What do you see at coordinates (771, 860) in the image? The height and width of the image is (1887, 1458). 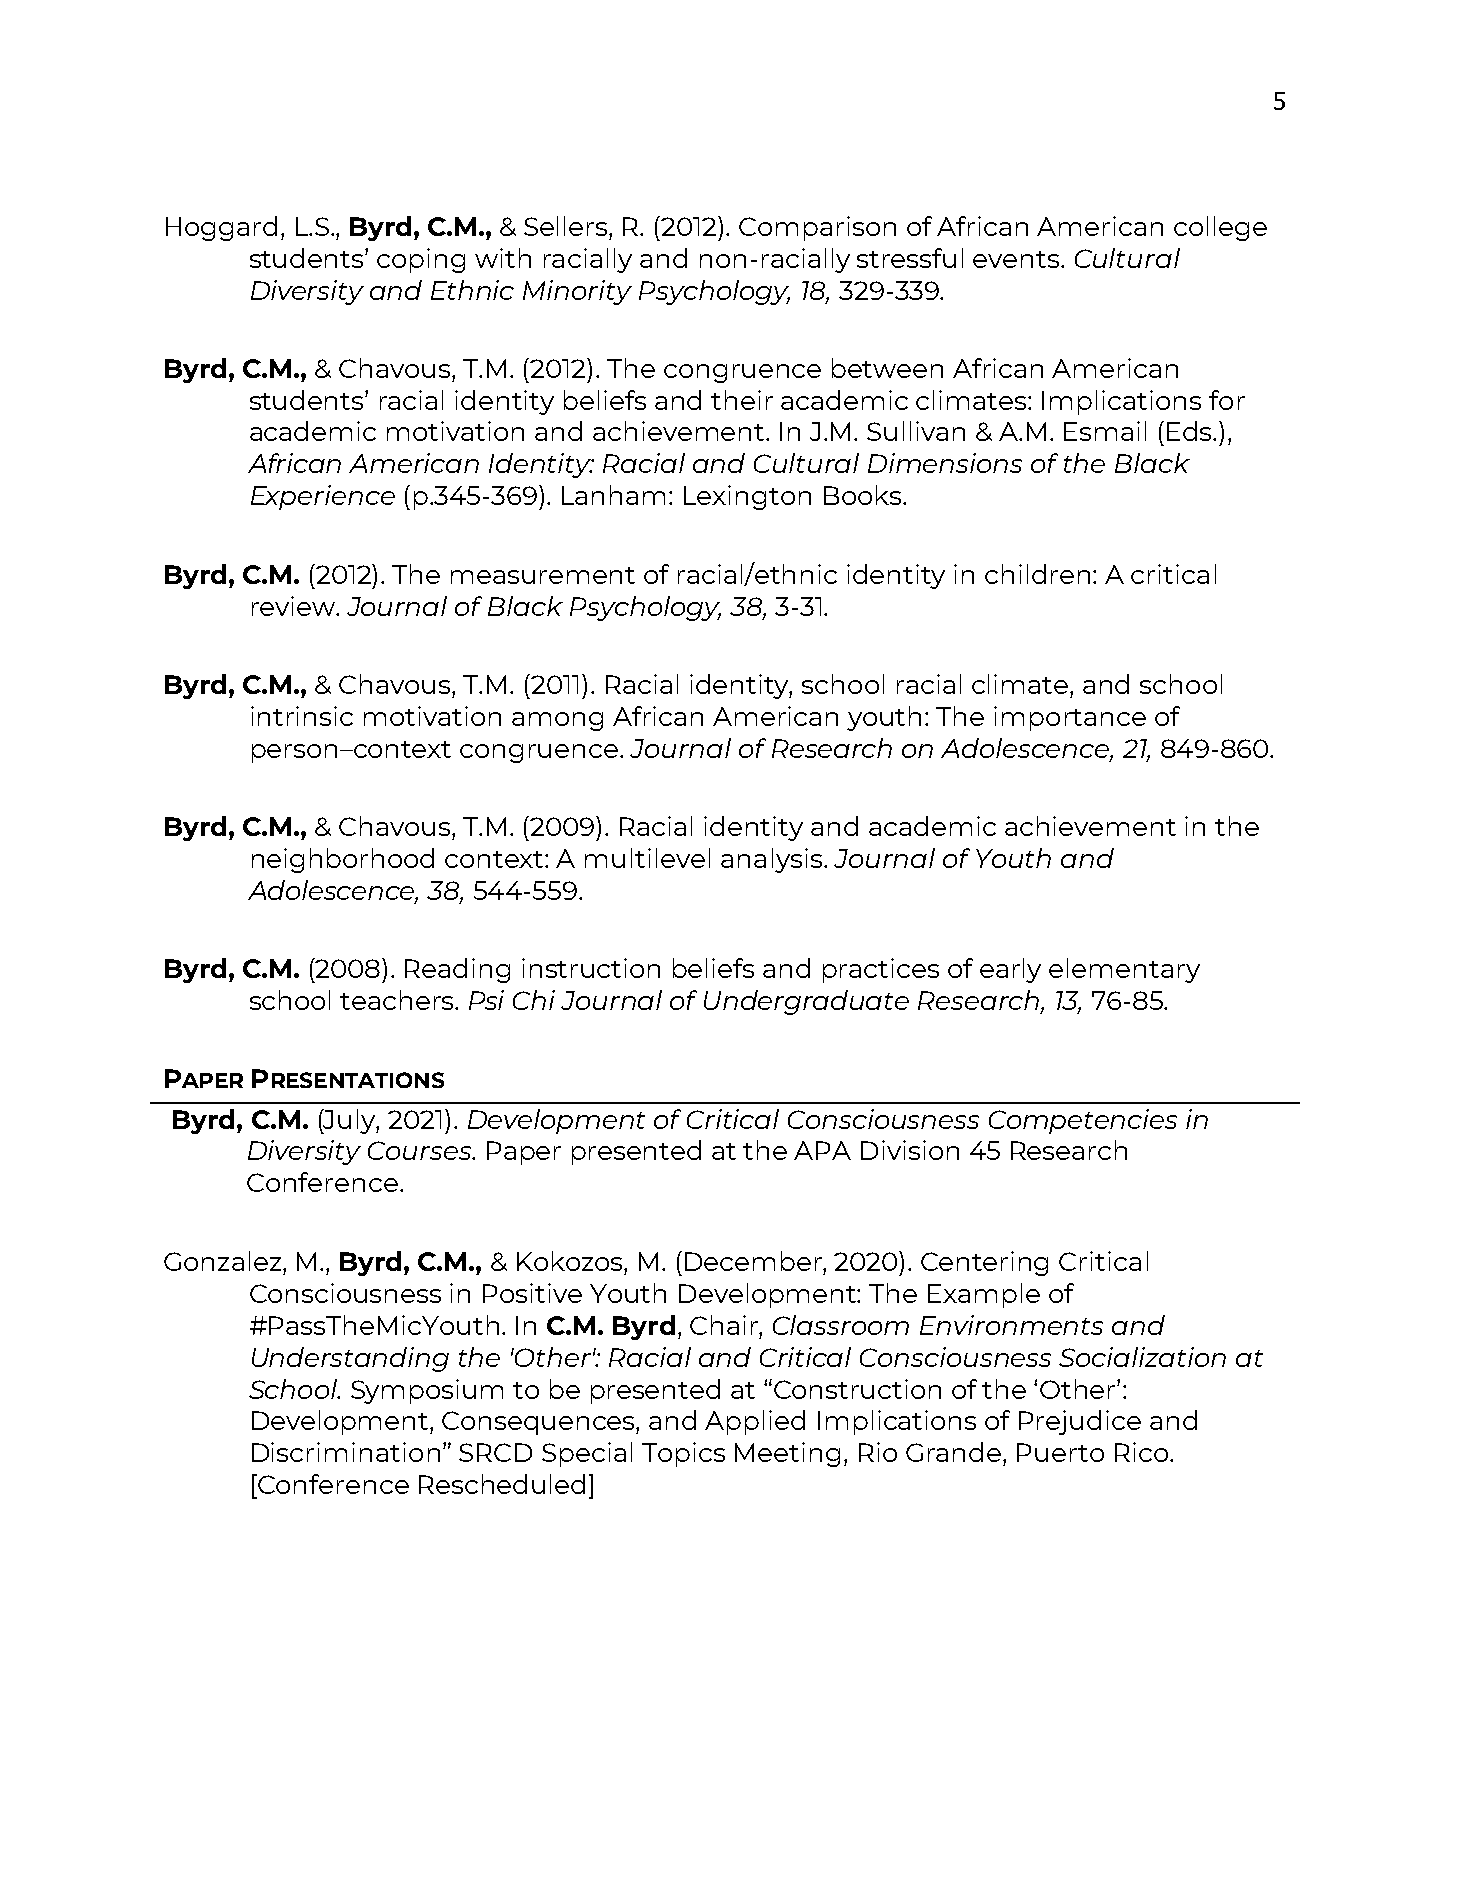 I see `analysis` at bounding box center [771, 860].
